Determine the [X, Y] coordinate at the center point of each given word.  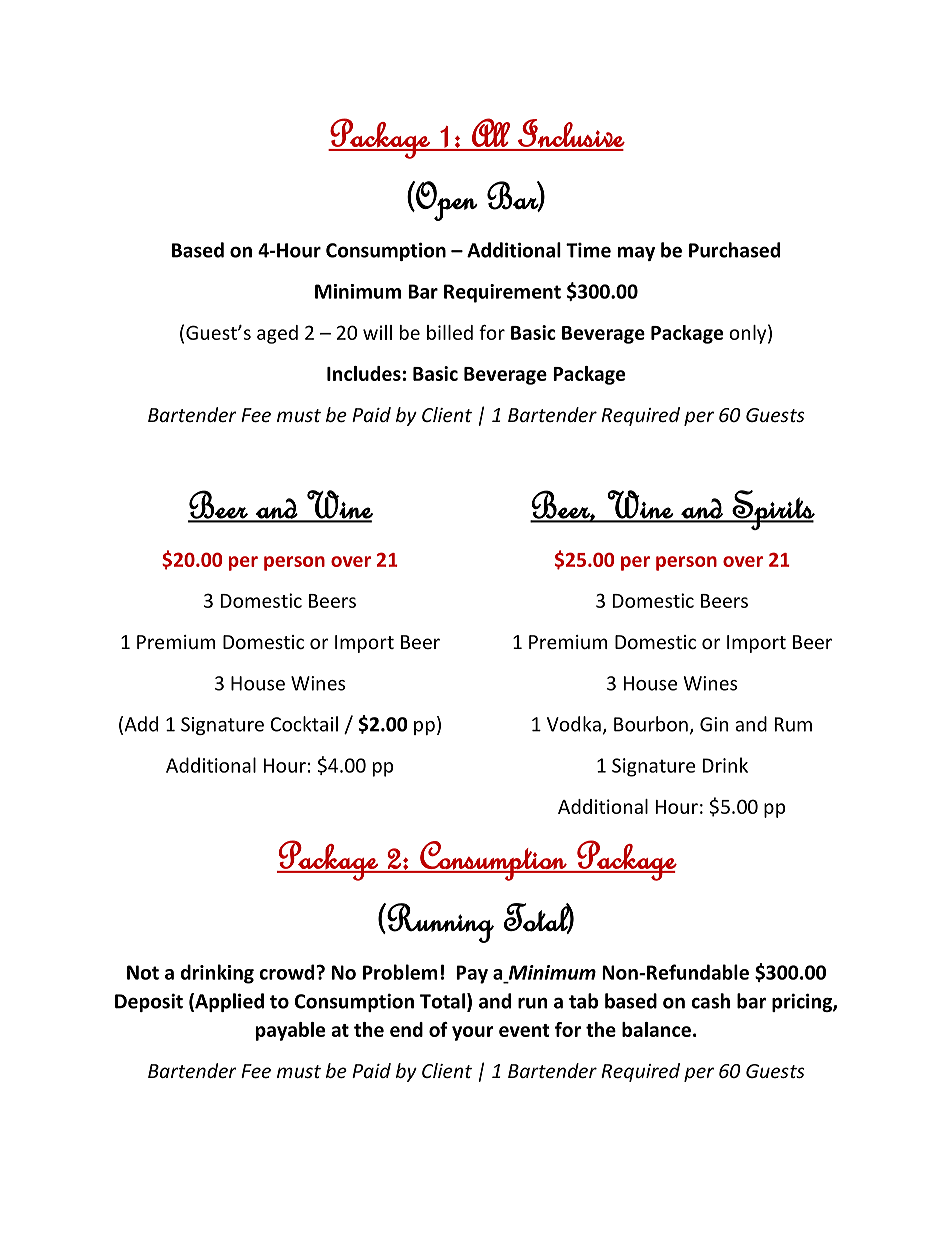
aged [277, 334]
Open [446, 201]
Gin [714, 724]
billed [450, 332]
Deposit [149, 1002]
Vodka [574, 724]
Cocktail [304, 724]
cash [710, 1001]
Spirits [773, 510]
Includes [364, 373]
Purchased [734, 250]
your [473, 1033]
